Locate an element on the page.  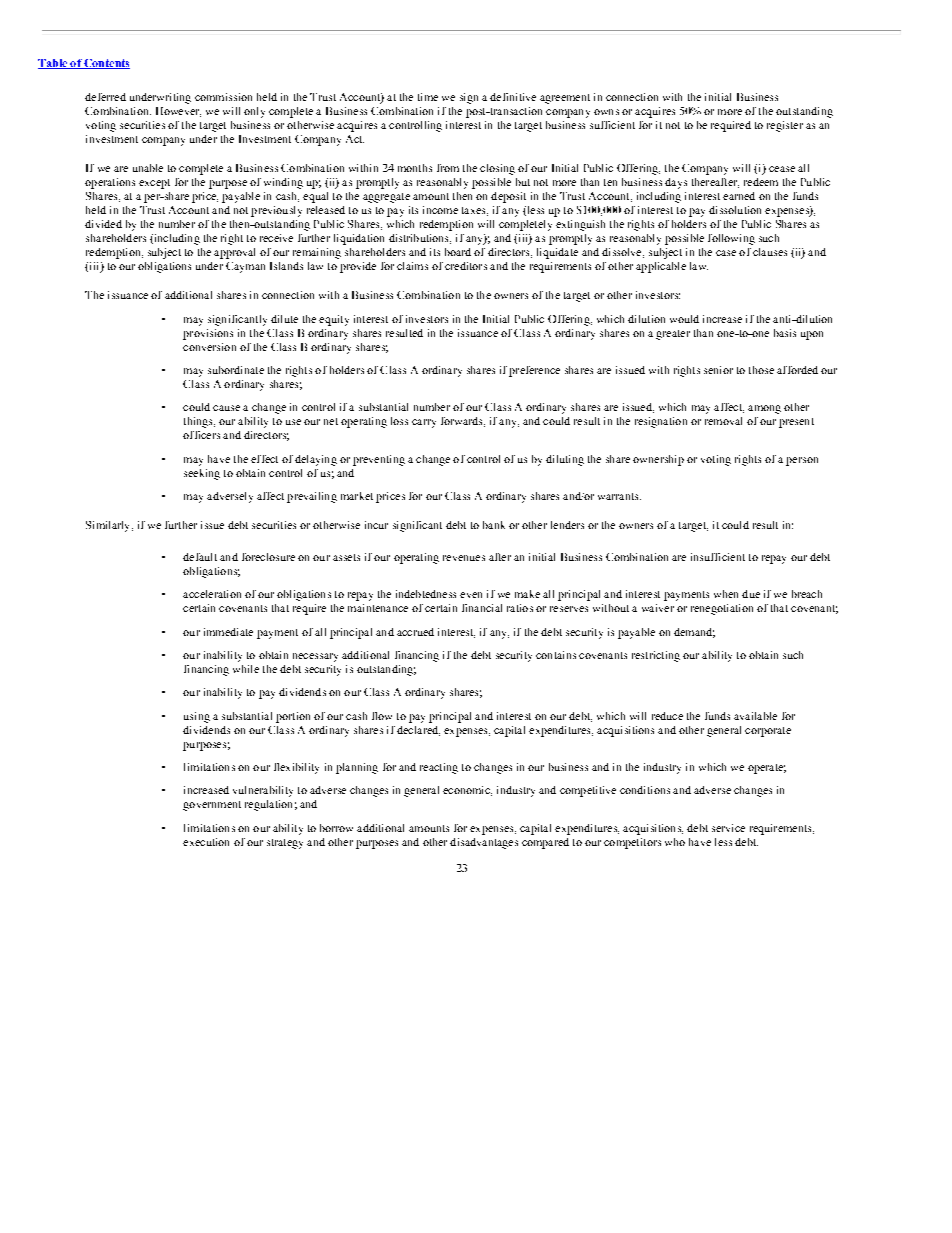
register is located at coordinates (785, 126).
